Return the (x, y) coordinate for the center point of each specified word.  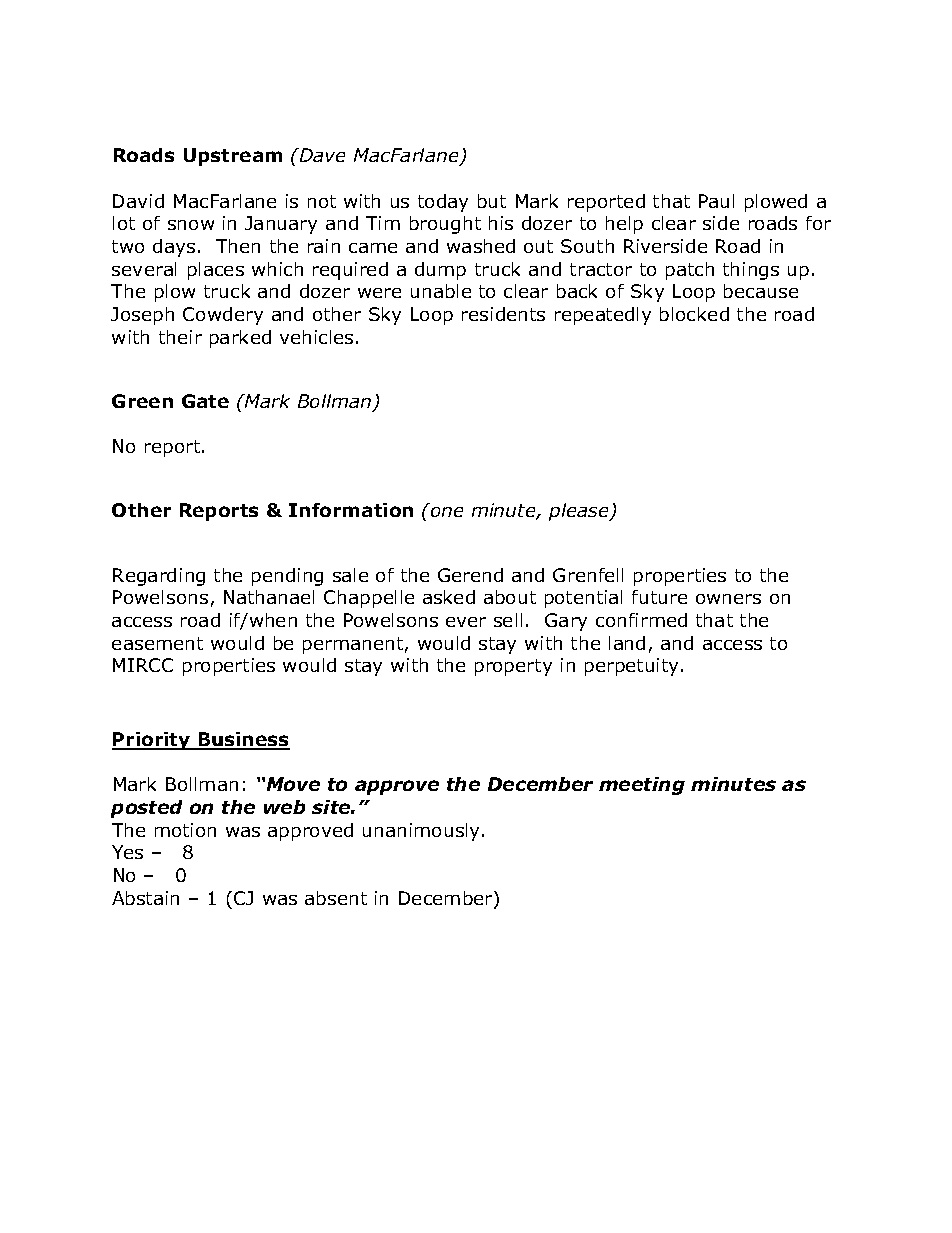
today (443, 203)
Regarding (159, 577)
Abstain (145, 898)
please (580, 512)
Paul (716, 201)
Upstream (233, 157)
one (447, 512)
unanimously (423, 832)
